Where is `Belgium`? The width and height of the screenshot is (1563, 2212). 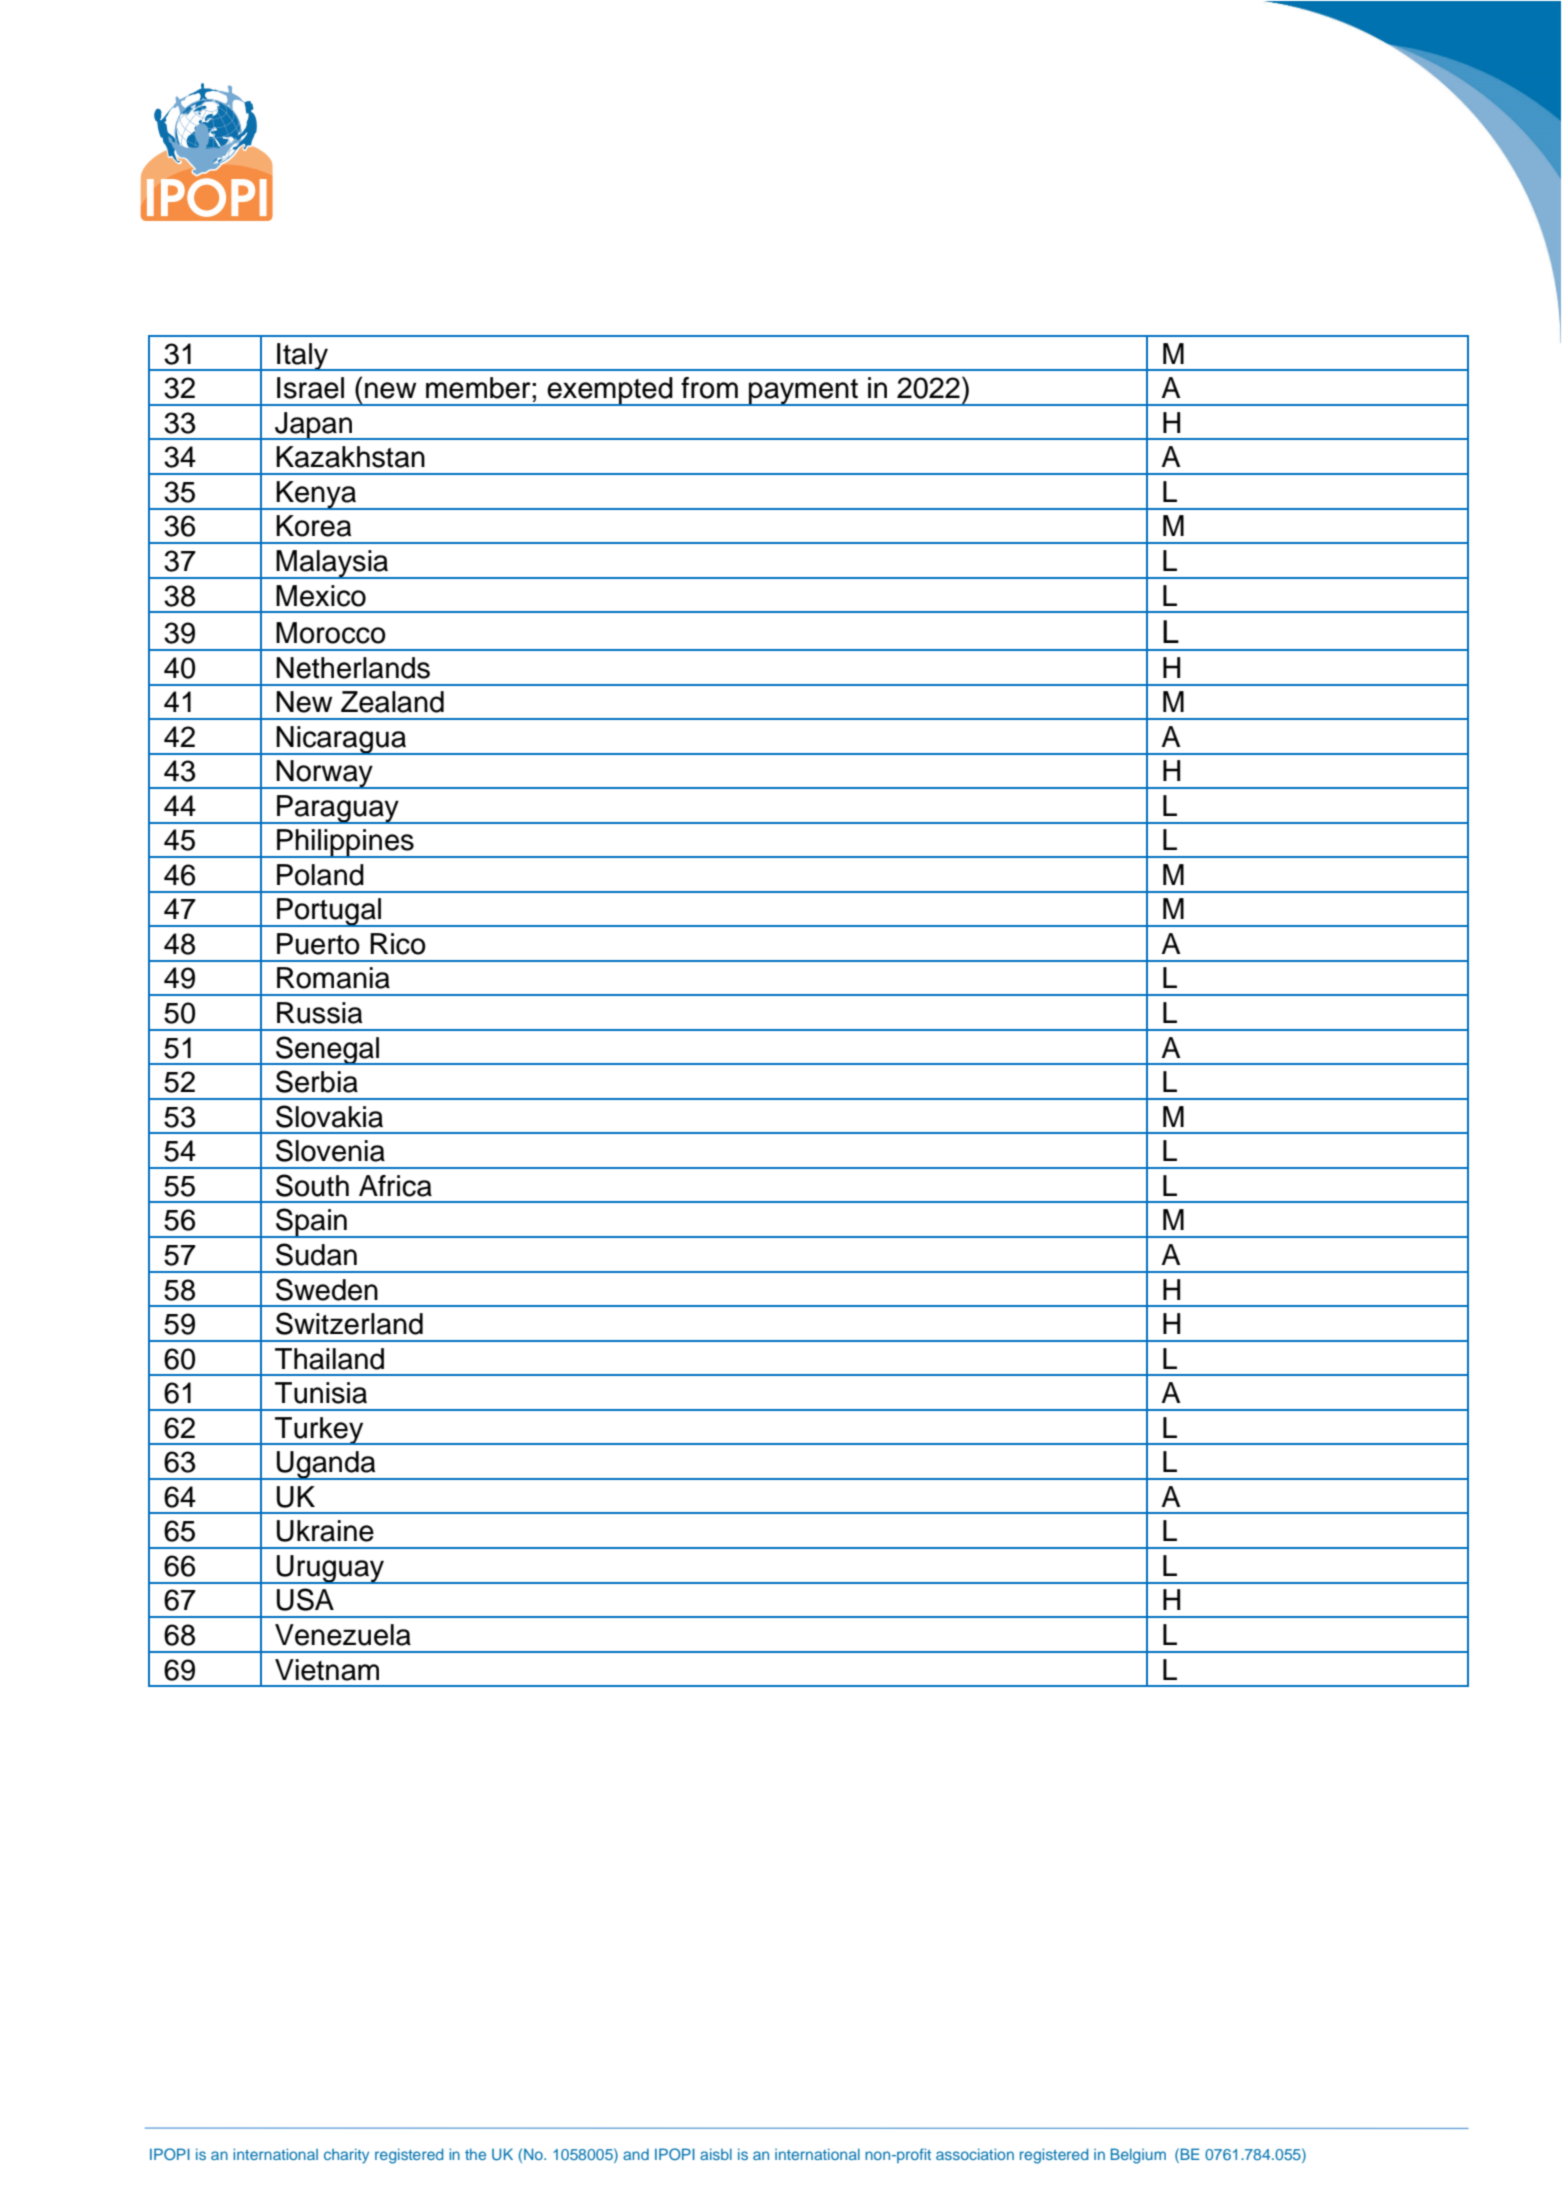
Belgium is located at coordinates (1138, 2156).
